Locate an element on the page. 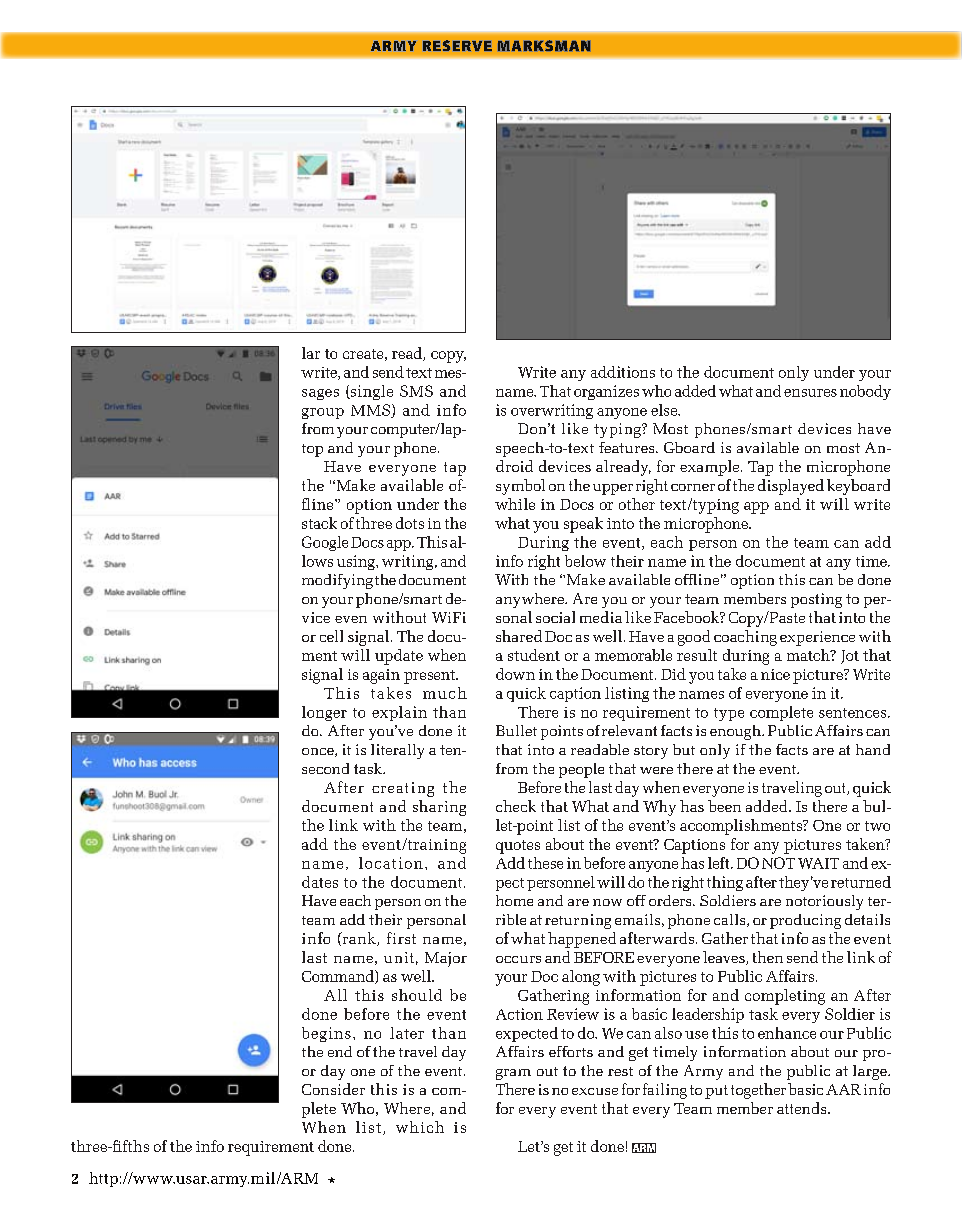  Reserve is located at coordinates (457, 45).
